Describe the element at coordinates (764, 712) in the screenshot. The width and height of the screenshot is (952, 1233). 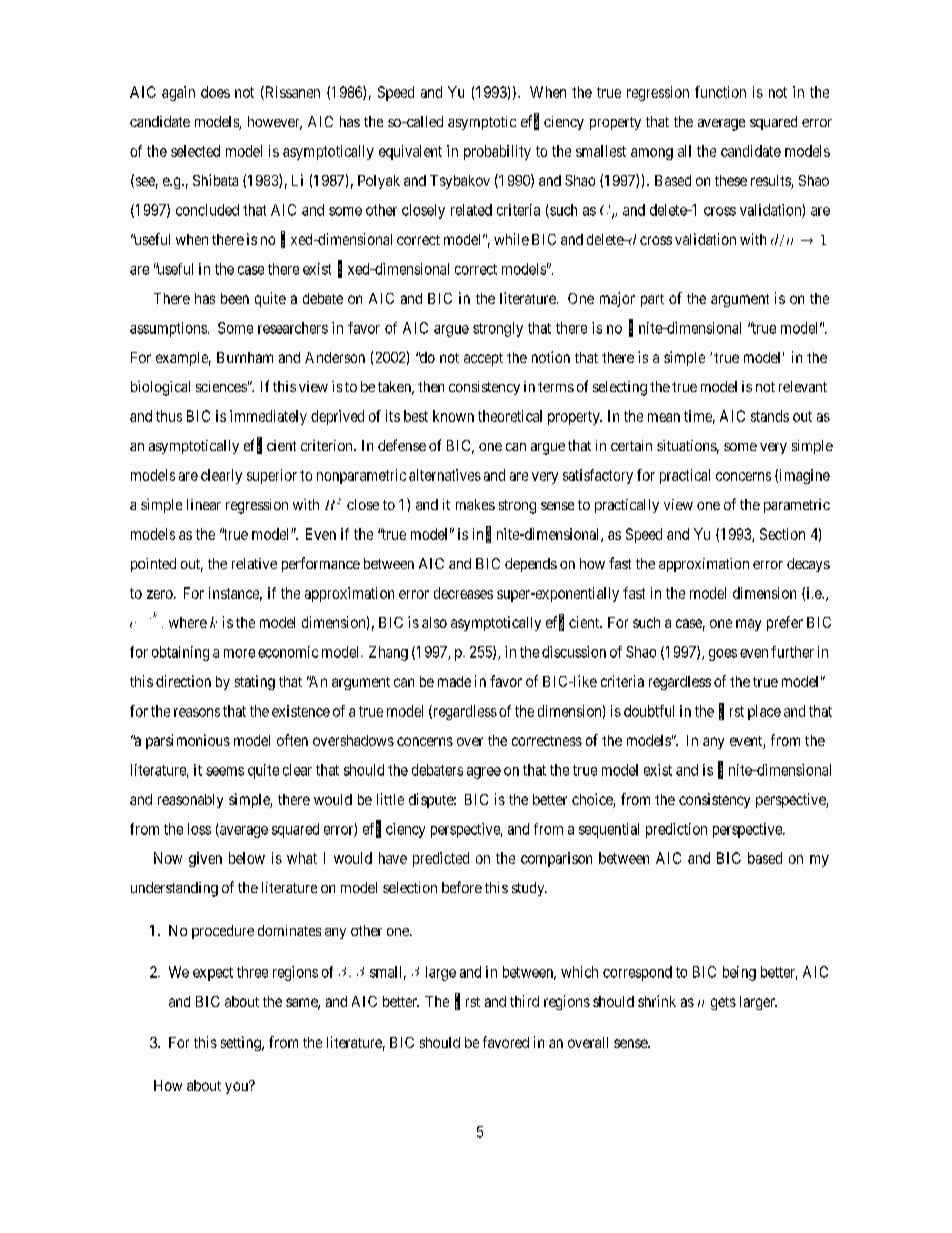
I see `place` at that location.
